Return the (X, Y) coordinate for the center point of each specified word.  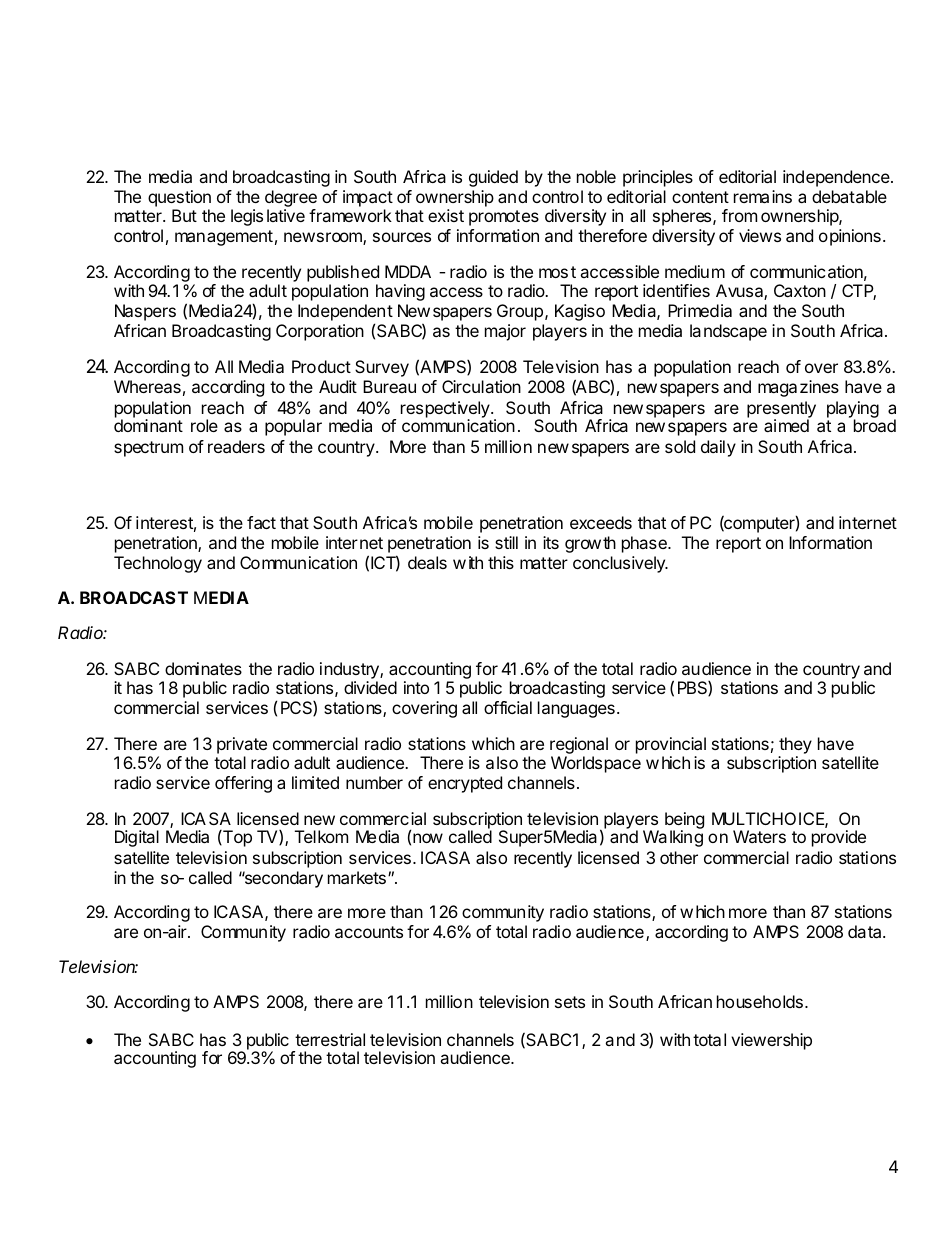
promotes (504, 218)
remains (763, 196)
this (501, 562)
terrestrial (330, 1039)
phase (645, 544)
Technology (158, 564)
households (760, 1001)
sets (570, 1002)
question (179, 200)
